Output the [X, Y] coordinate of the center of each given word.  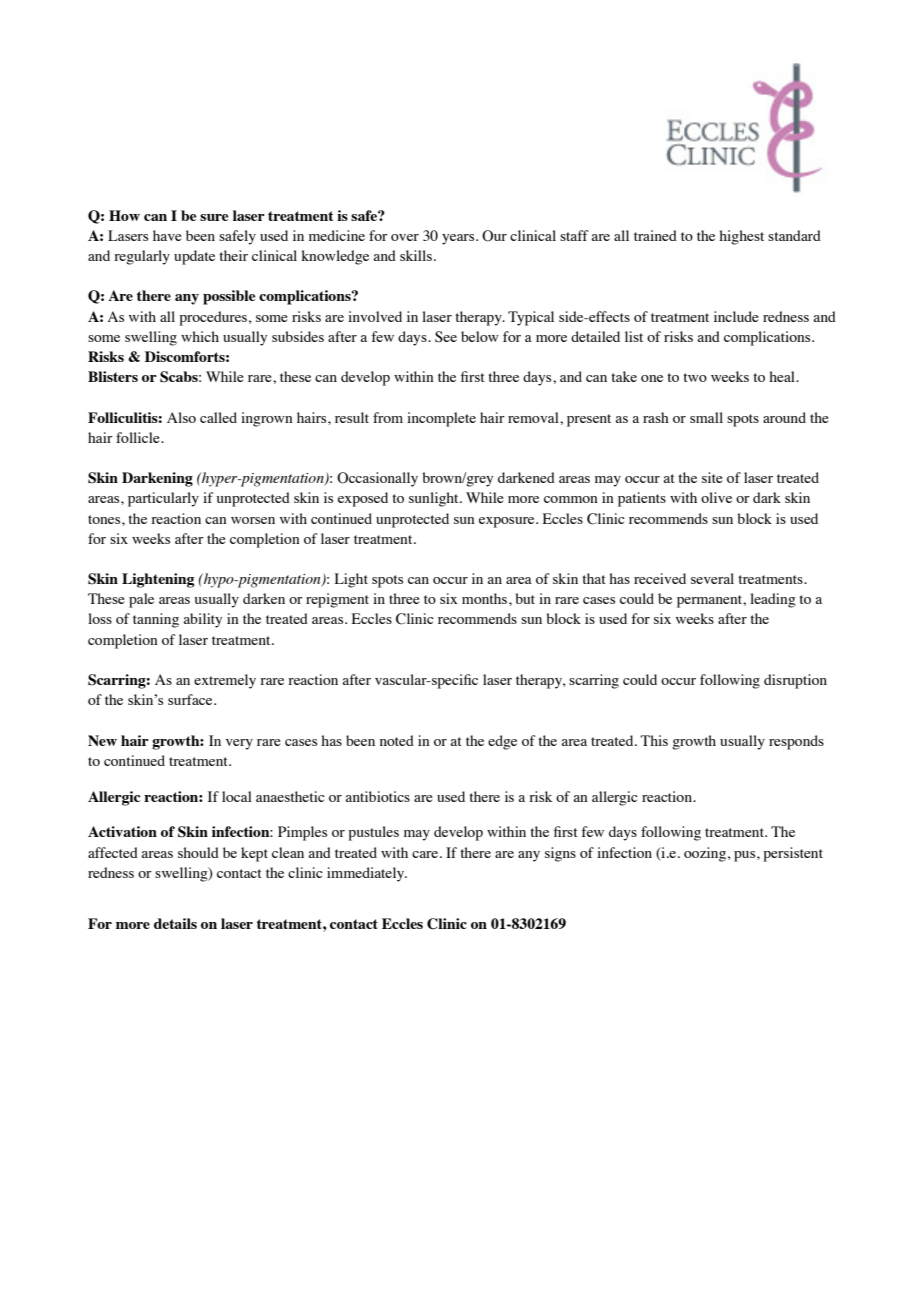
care [425, 854]
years [459, 239]
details [175, 923]
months [486, 598]
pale [141, 600]
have [167, 235]
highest [741, 237]
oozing [705, 854]
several [712, 578]
